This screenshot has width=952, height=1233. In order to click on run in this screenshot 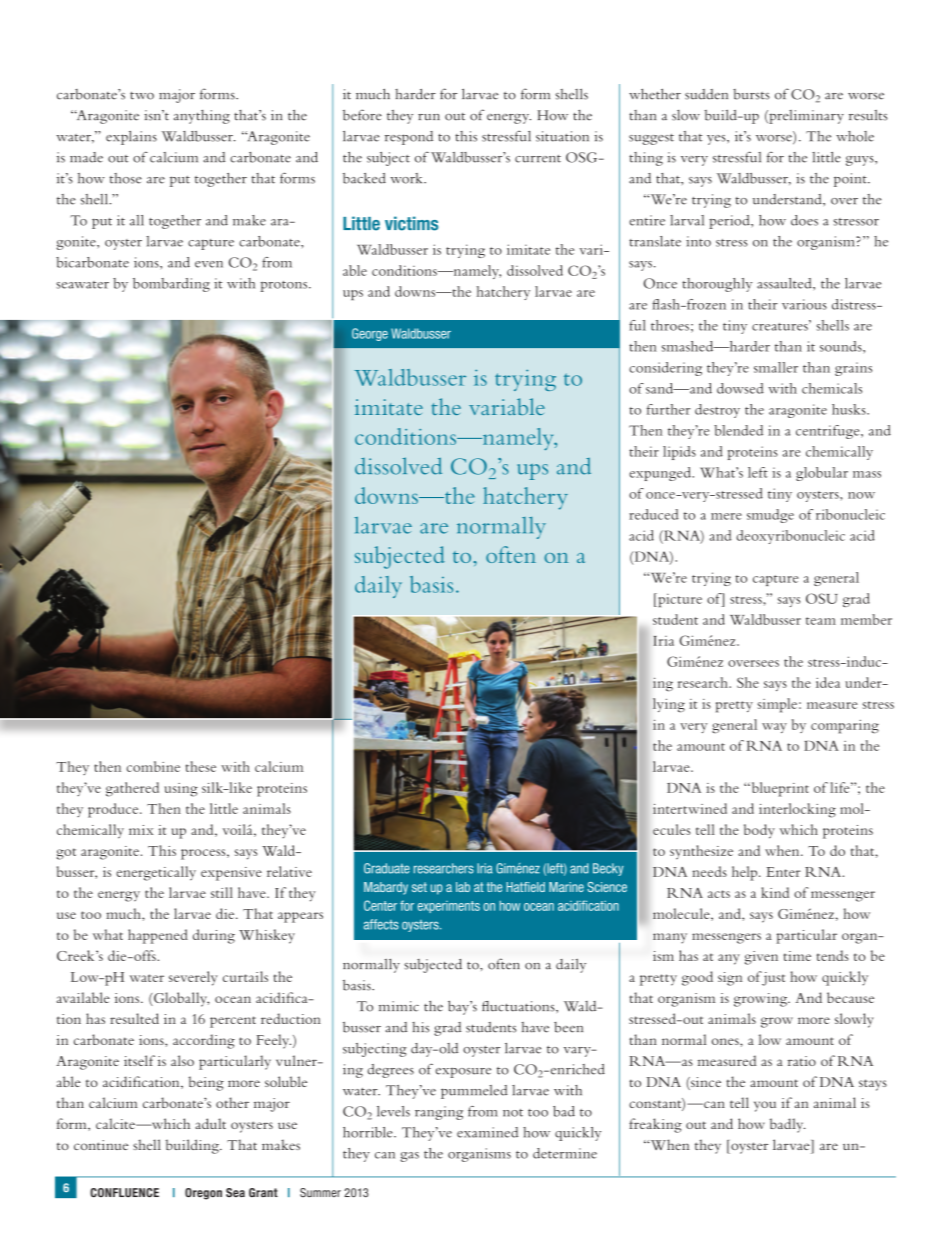, I will do `click(429, 117)`.
